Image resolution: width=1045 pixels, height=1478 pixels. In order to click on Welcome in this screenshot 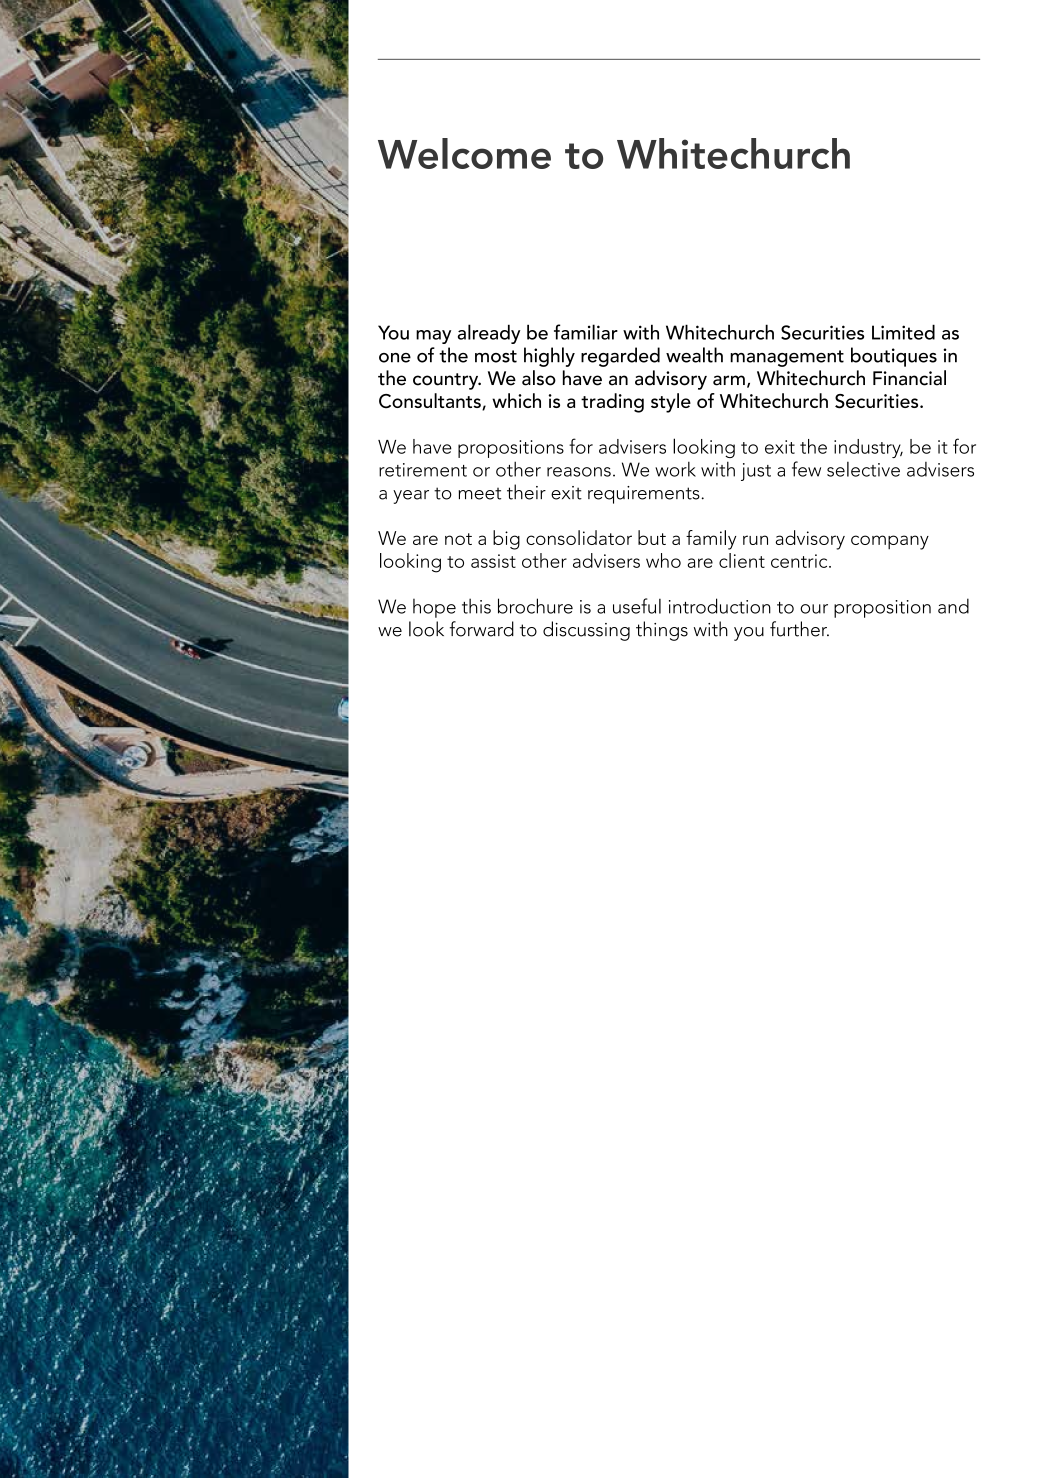, I will do `click(464, 153)`.
